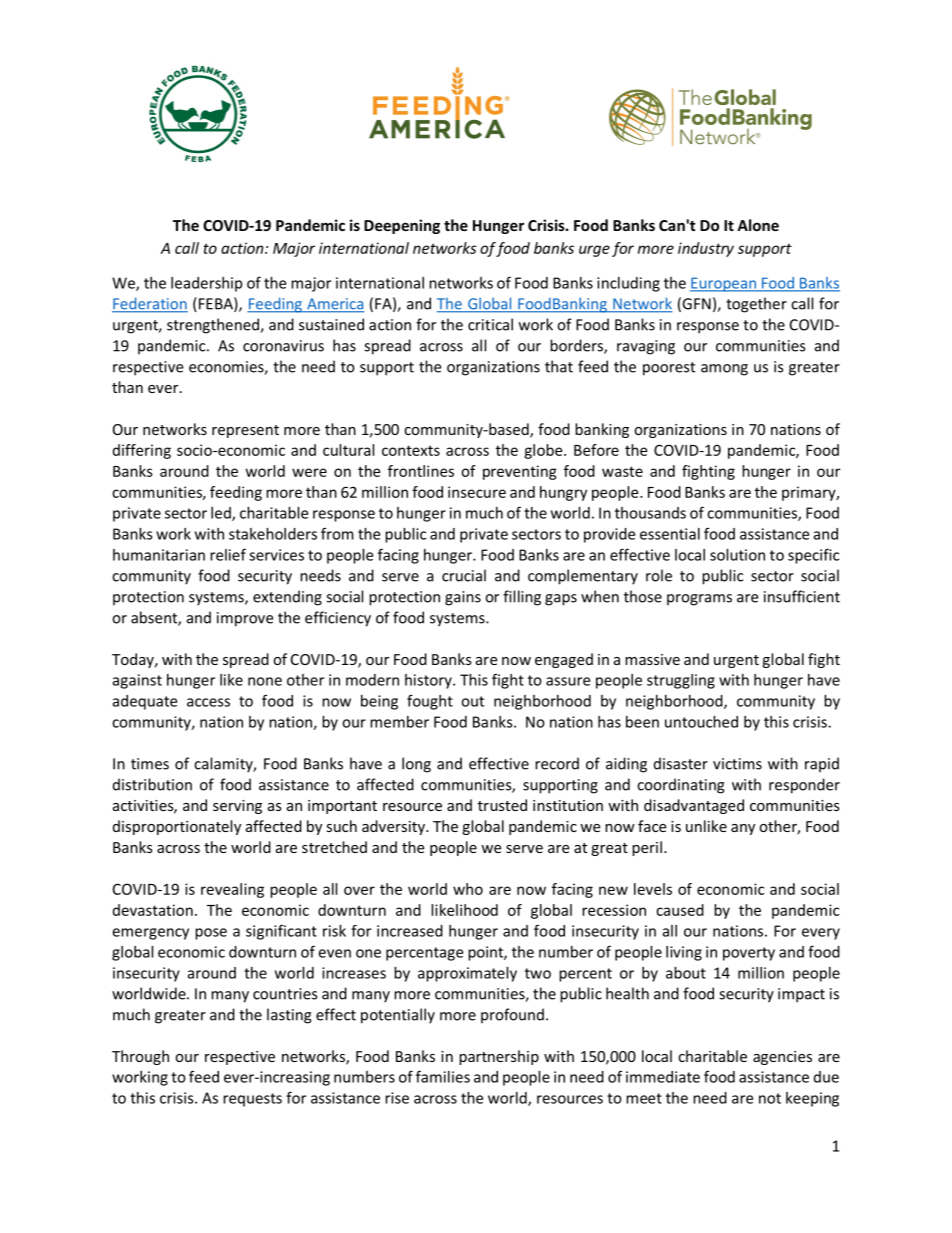 Image resolution: width=952 pixels, height=1233 pixels. I want to click on crucial, so click(464, 575).
